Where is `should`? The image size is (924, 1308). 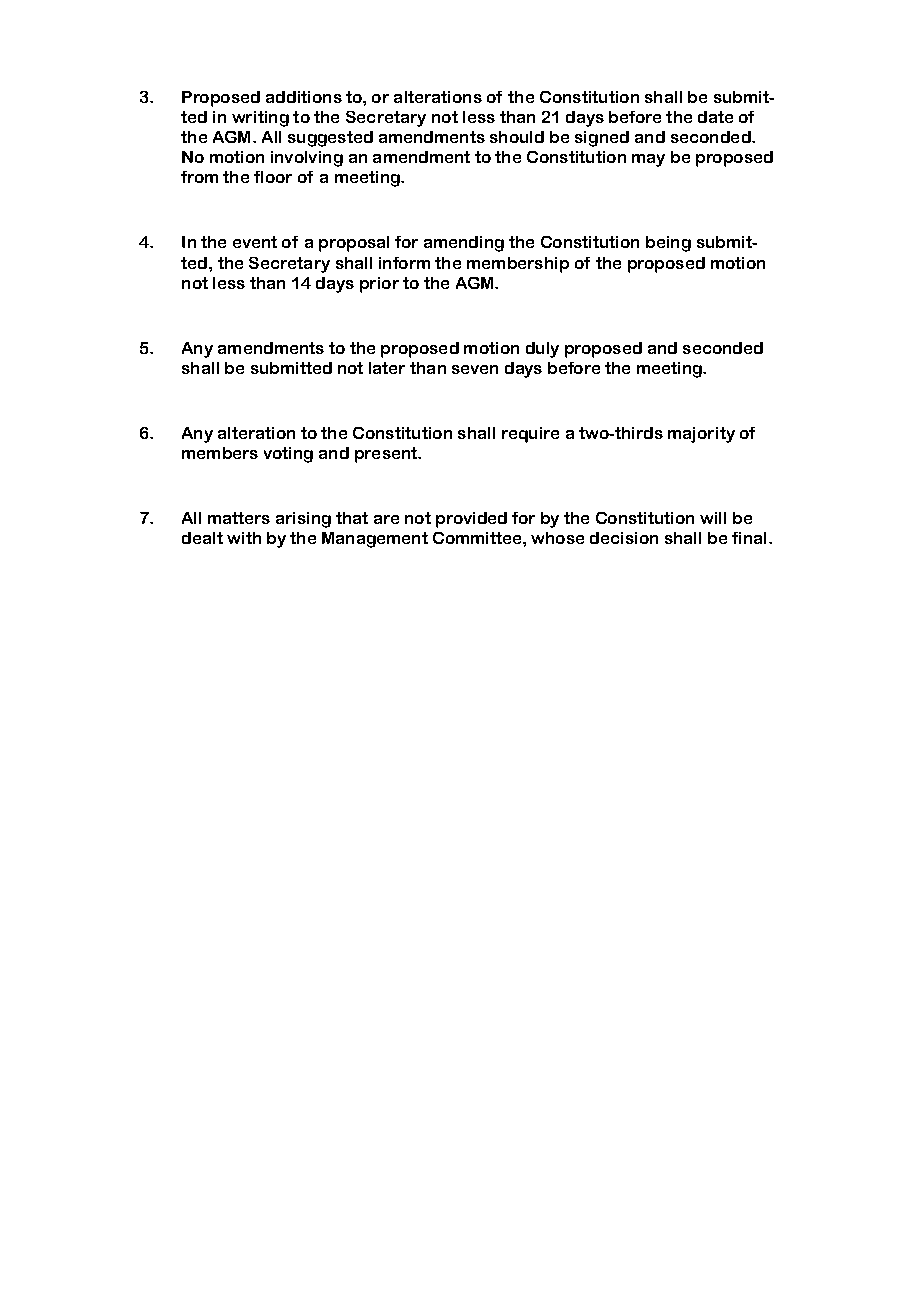
should is located at coordinates (517, 137).
